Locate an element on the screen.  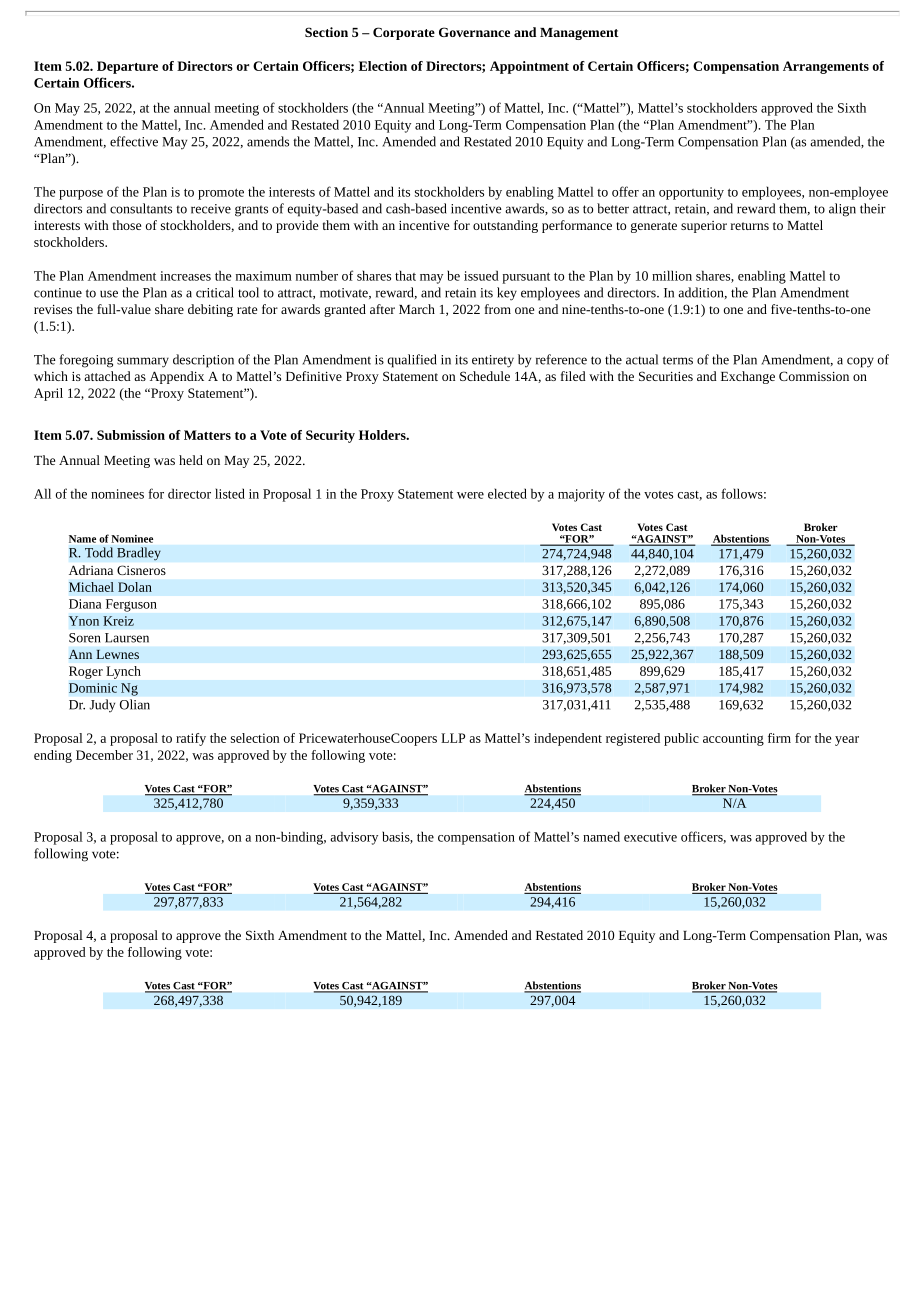
Schedule is located at coordinates (485, 376).
